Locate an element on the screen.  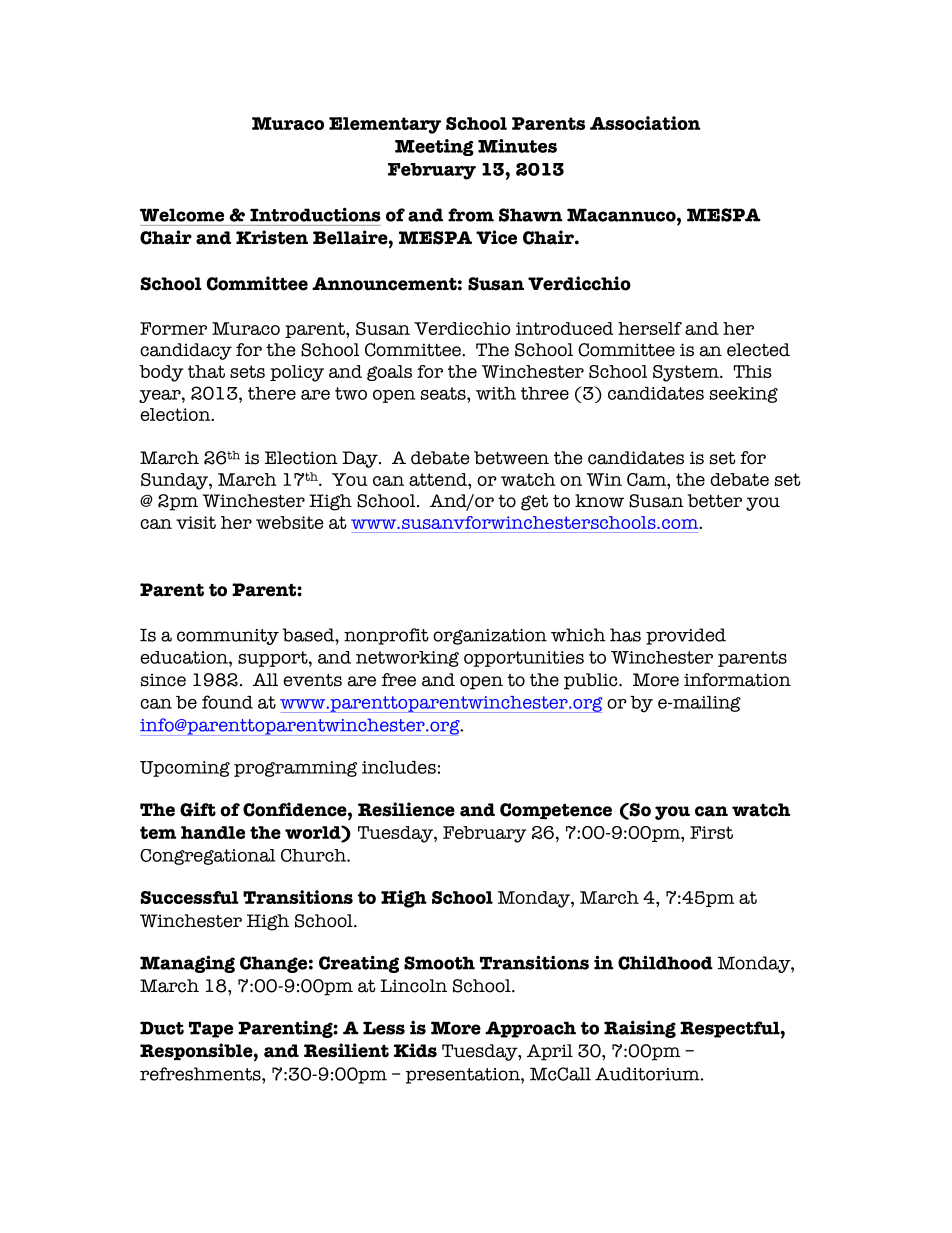
Association is located at coordinates (645, 123).
